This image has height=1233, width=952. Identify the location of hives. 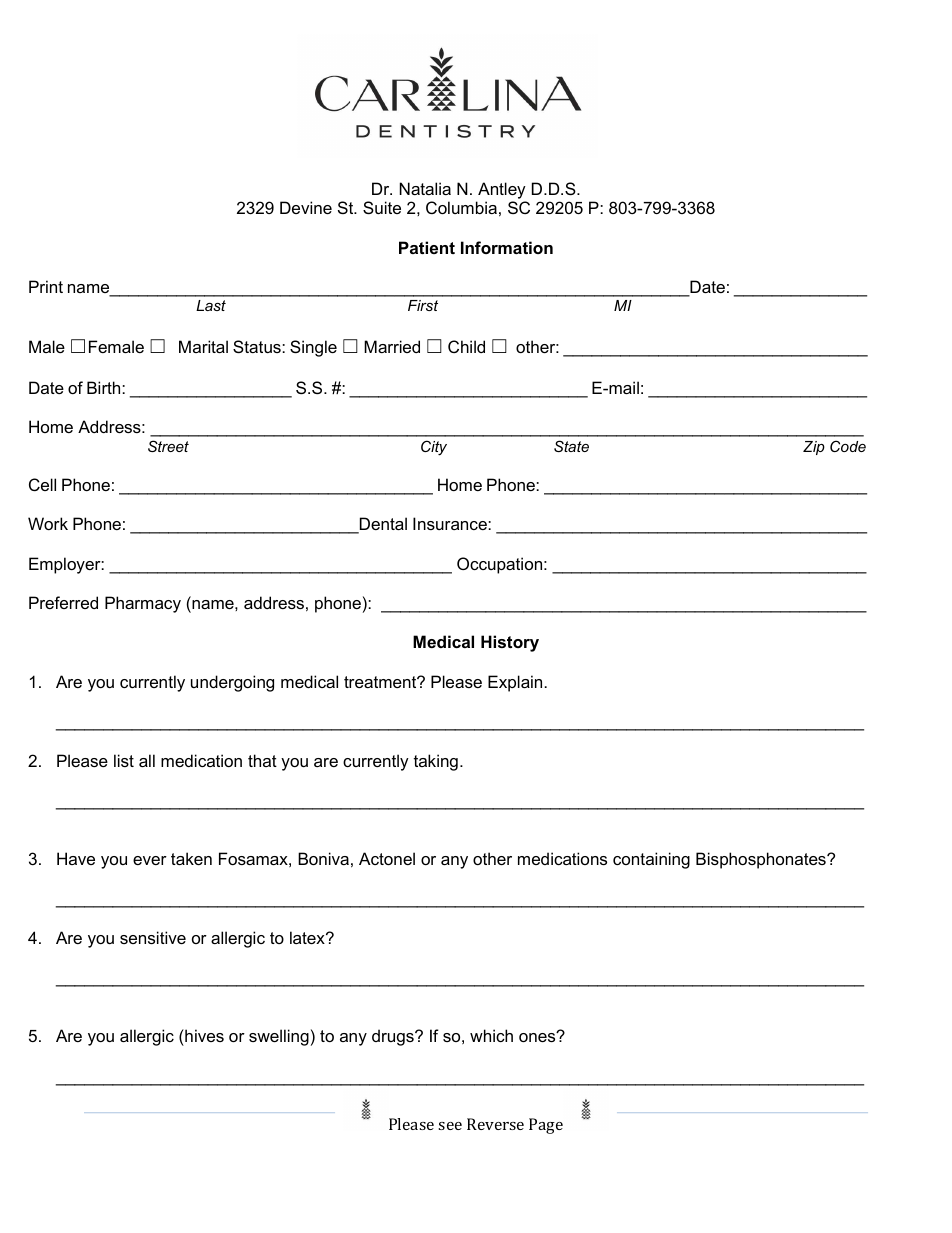
(203, 1035).
